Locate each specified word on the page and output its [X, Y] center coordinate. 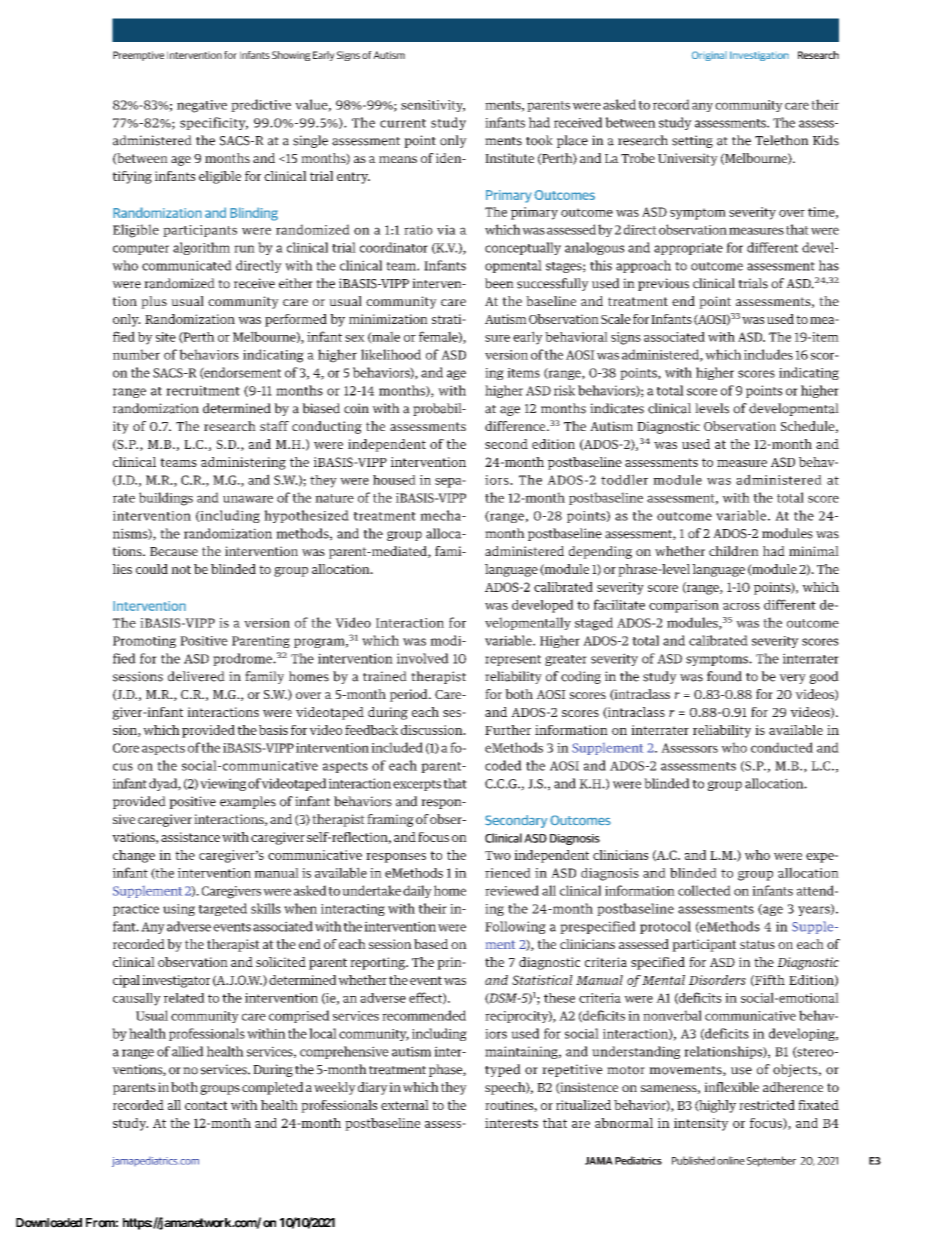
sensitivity [433, 106]
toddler [624, 479]
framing [390, 820]
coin [356, 408]
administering [243, 463]
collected [704, 890]
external [405, 1105]
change [134, 856]
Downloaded [49, 1223]
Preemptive [138, 56]
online [731, 1160]
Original [709, 56]
